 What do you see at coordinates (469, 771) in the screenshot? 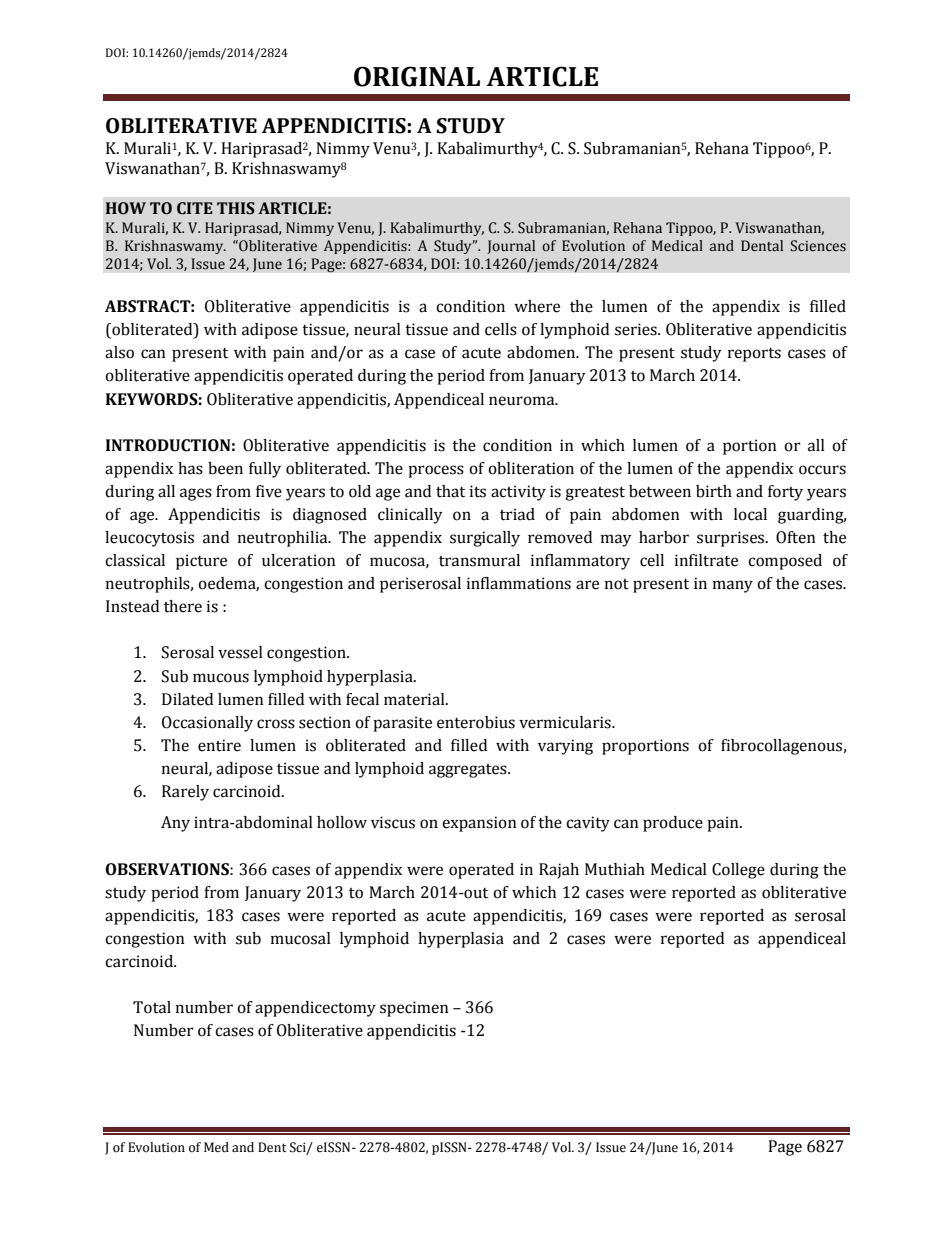
I see `aggregates` at bounding box center [469, 771].
